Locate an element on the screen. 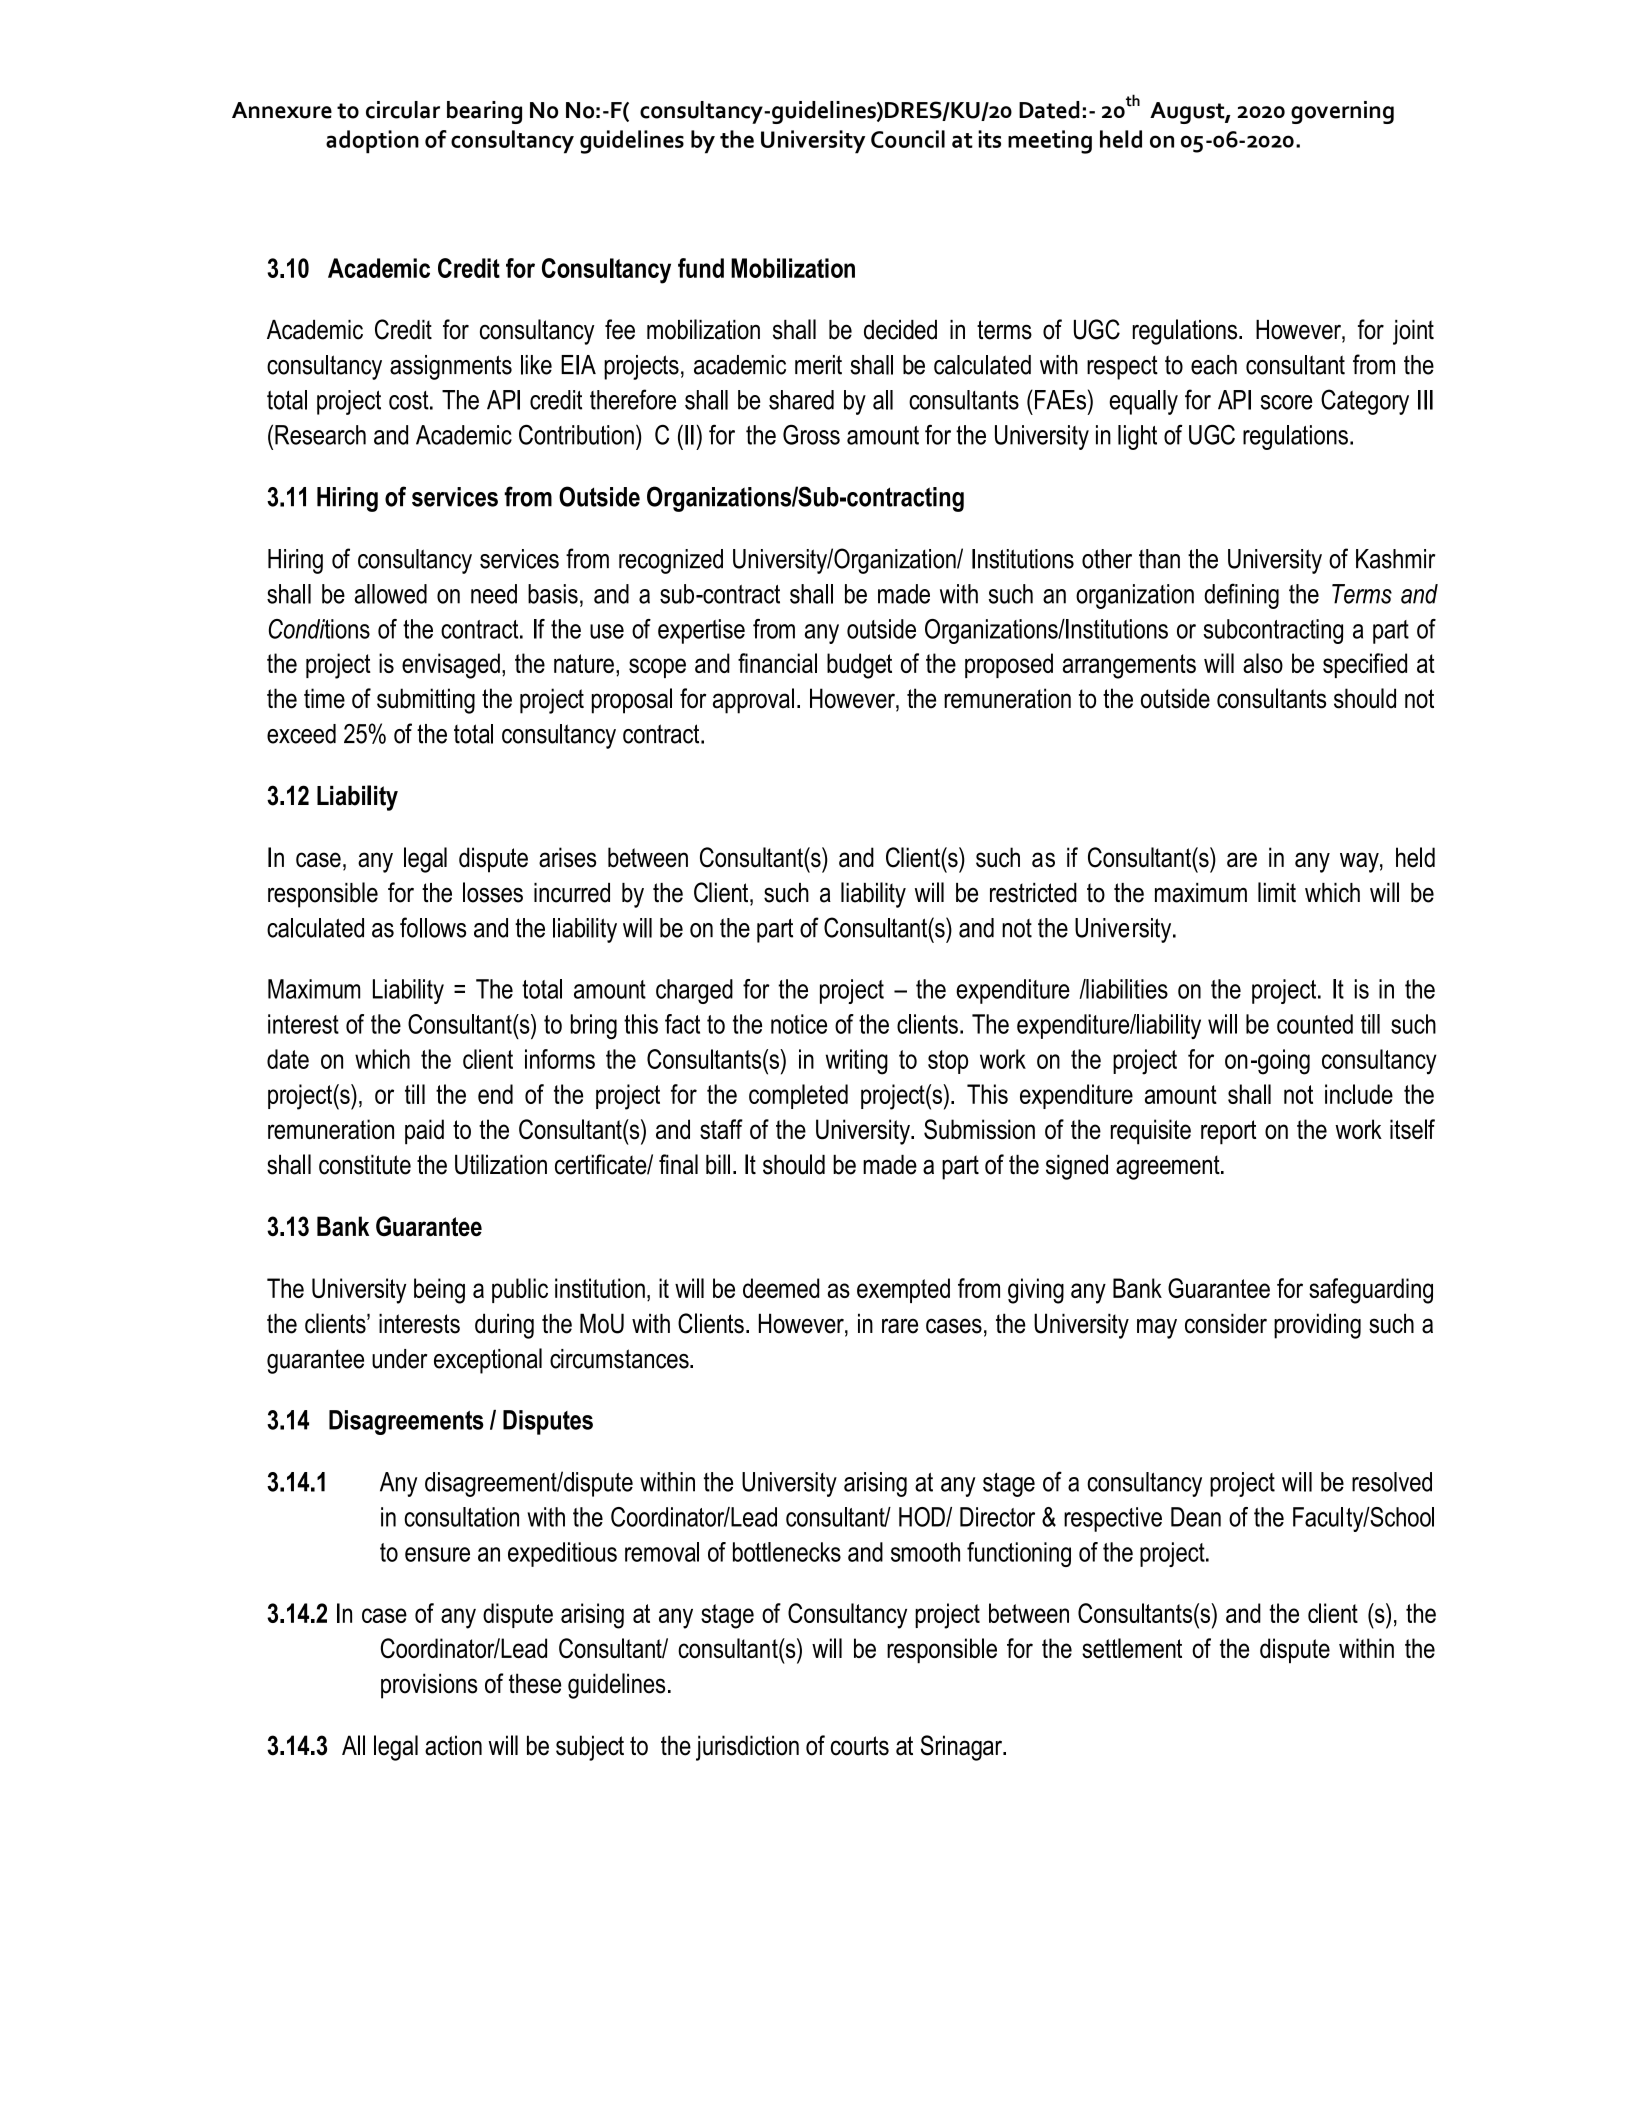 The image size is (1627, 2106). also is located at coordinates (1263, 663).
